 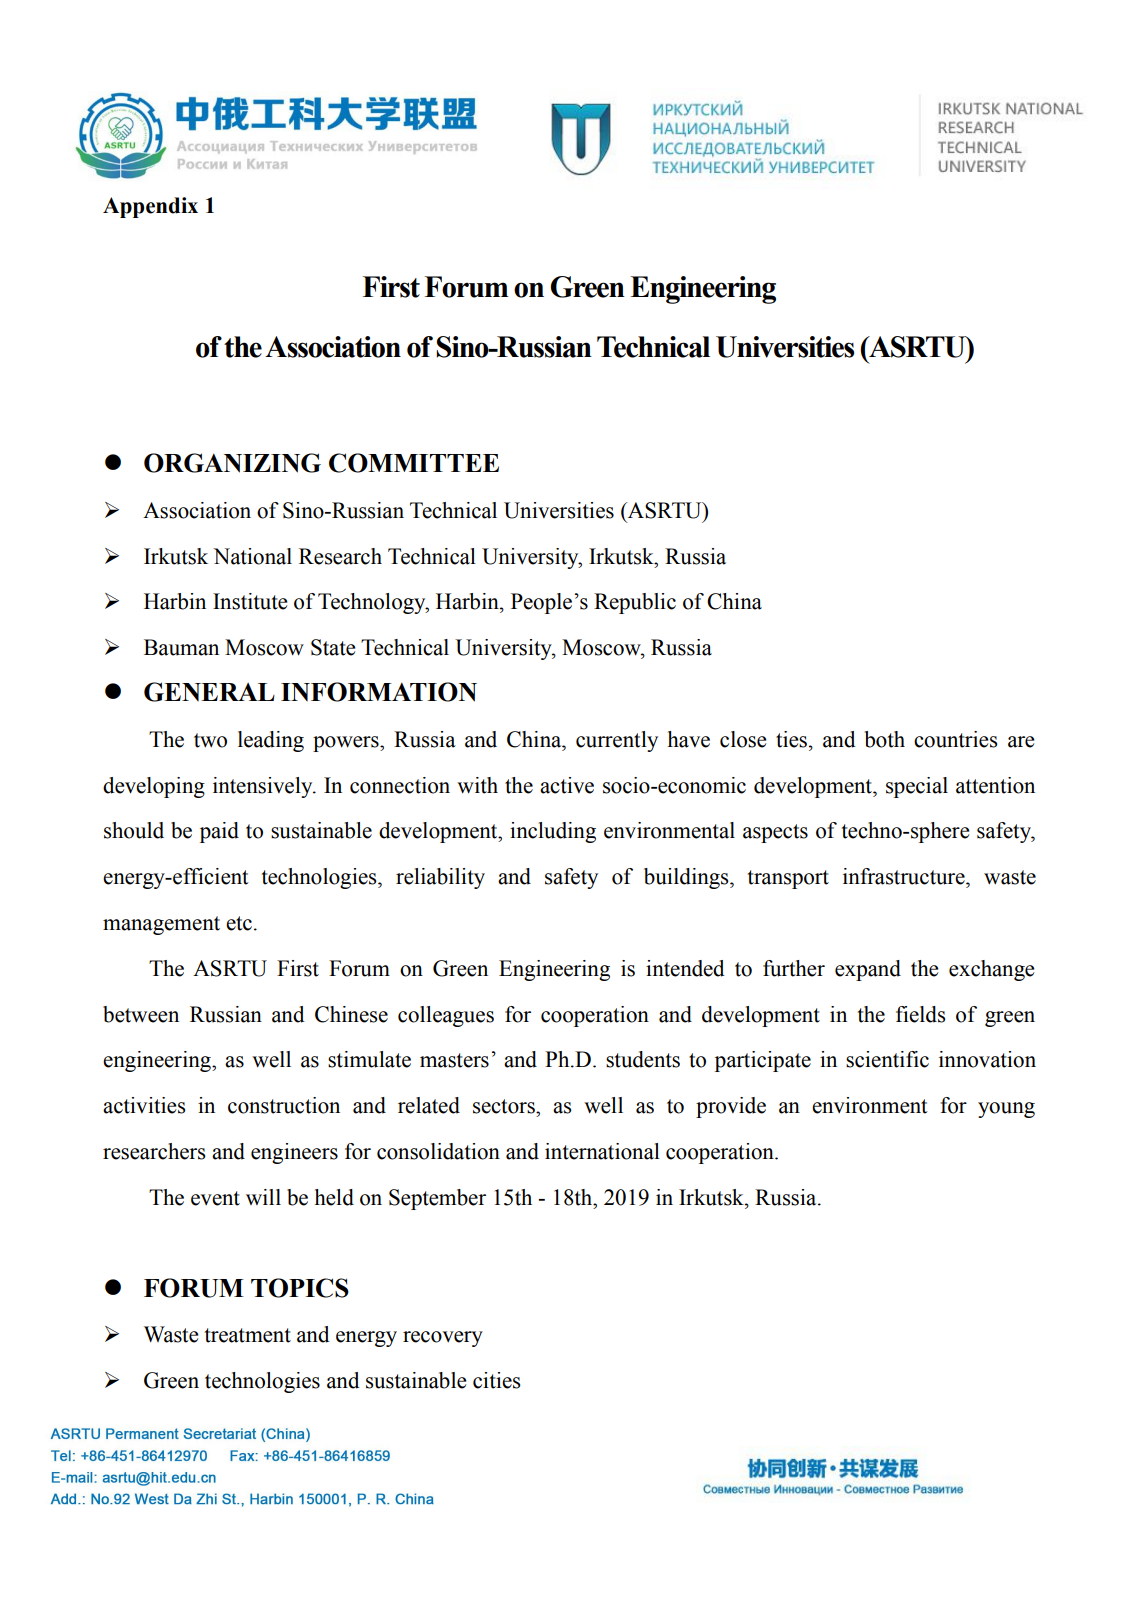 What do you see at coordinates (150, 207) in the screenshot?
I see `Appendix` at bounding box center [150, 207].
